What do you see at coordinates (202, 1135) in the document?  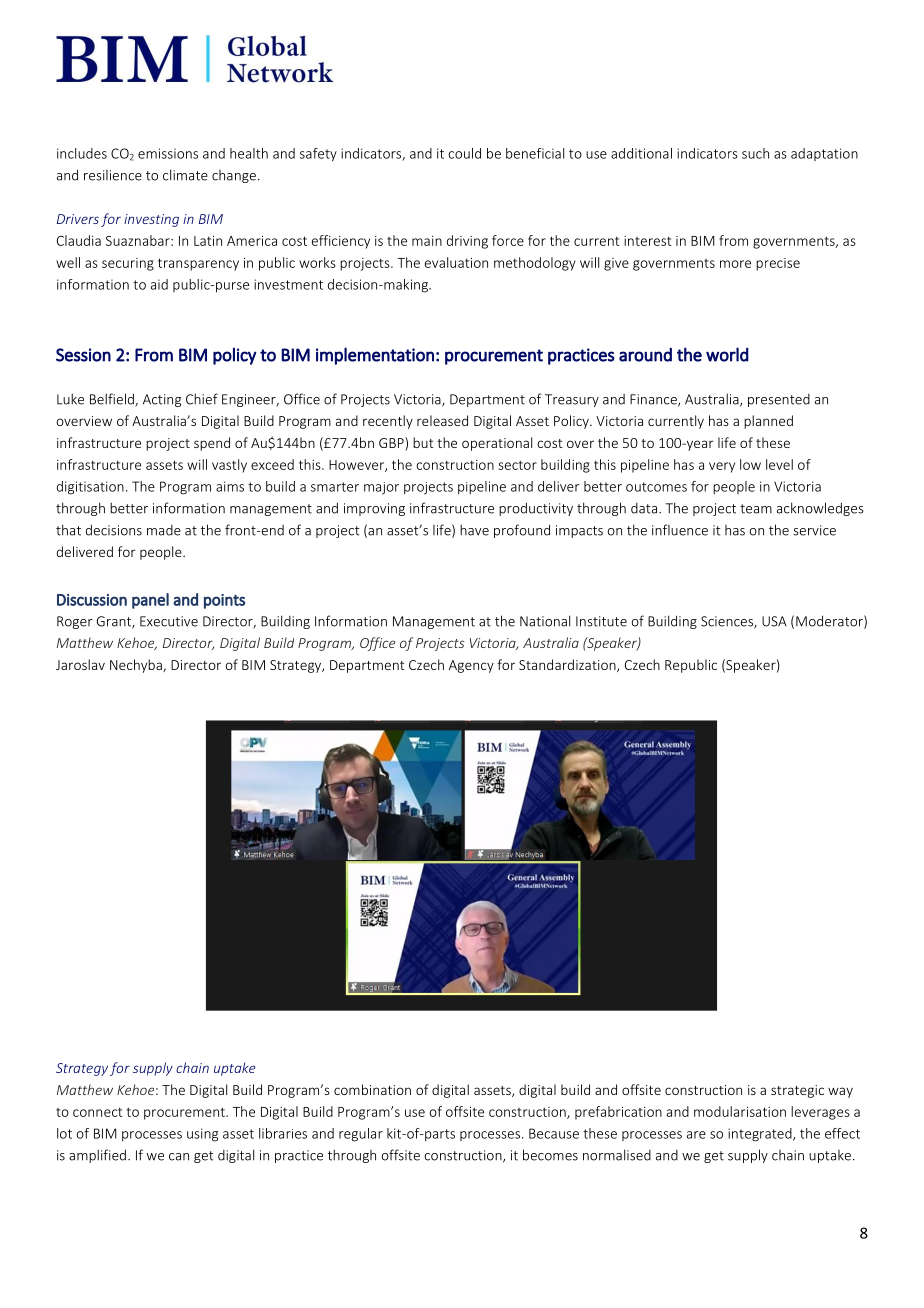 I see `using` at bounding box center [202, 1135].
